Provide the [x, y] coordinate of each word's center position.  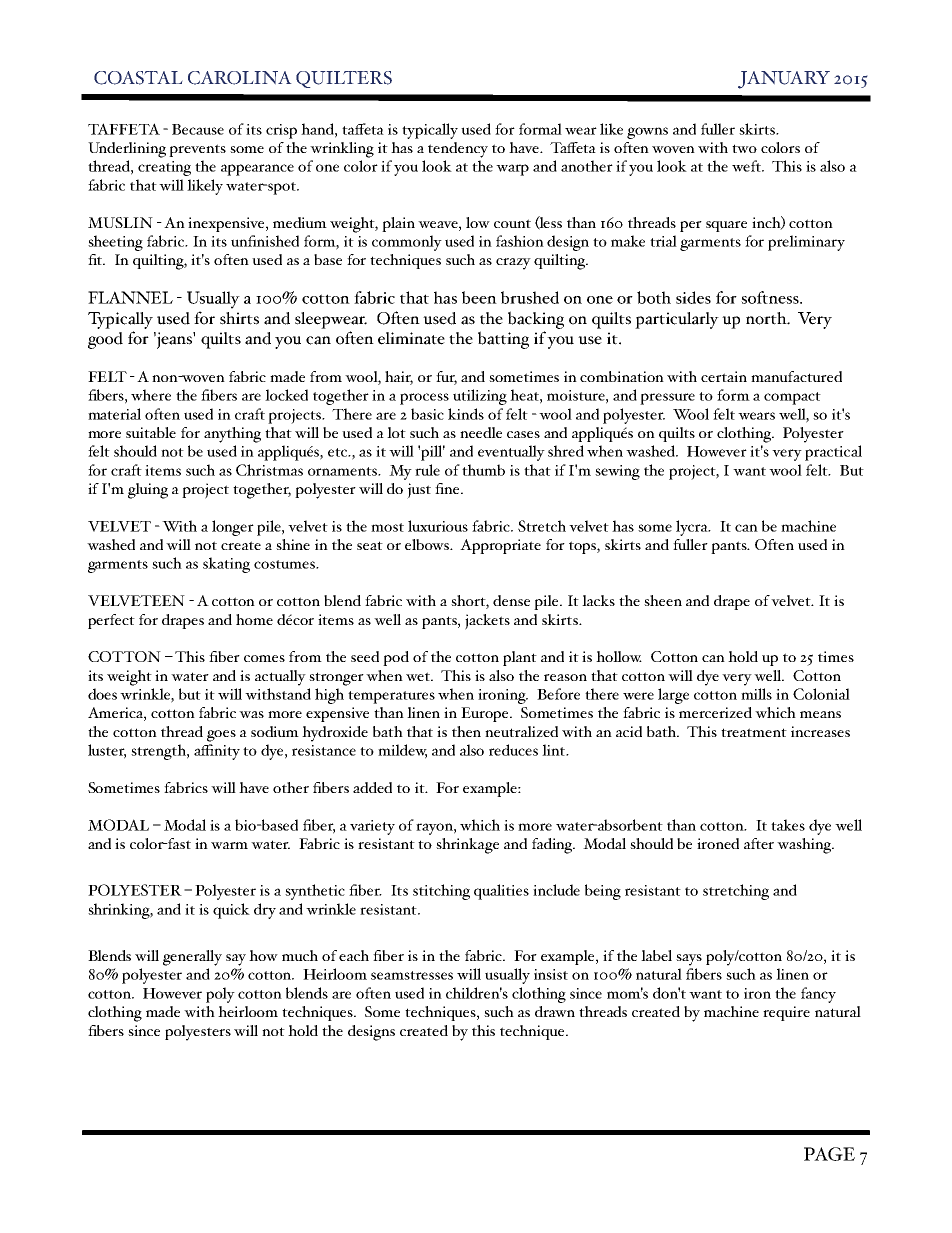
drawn [555, 1011]
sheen [663, 600]
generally [192, 958]
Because [198, 129]
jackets [487, 622]
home [254, 619]
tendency [458, 150]
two [744, 148]
